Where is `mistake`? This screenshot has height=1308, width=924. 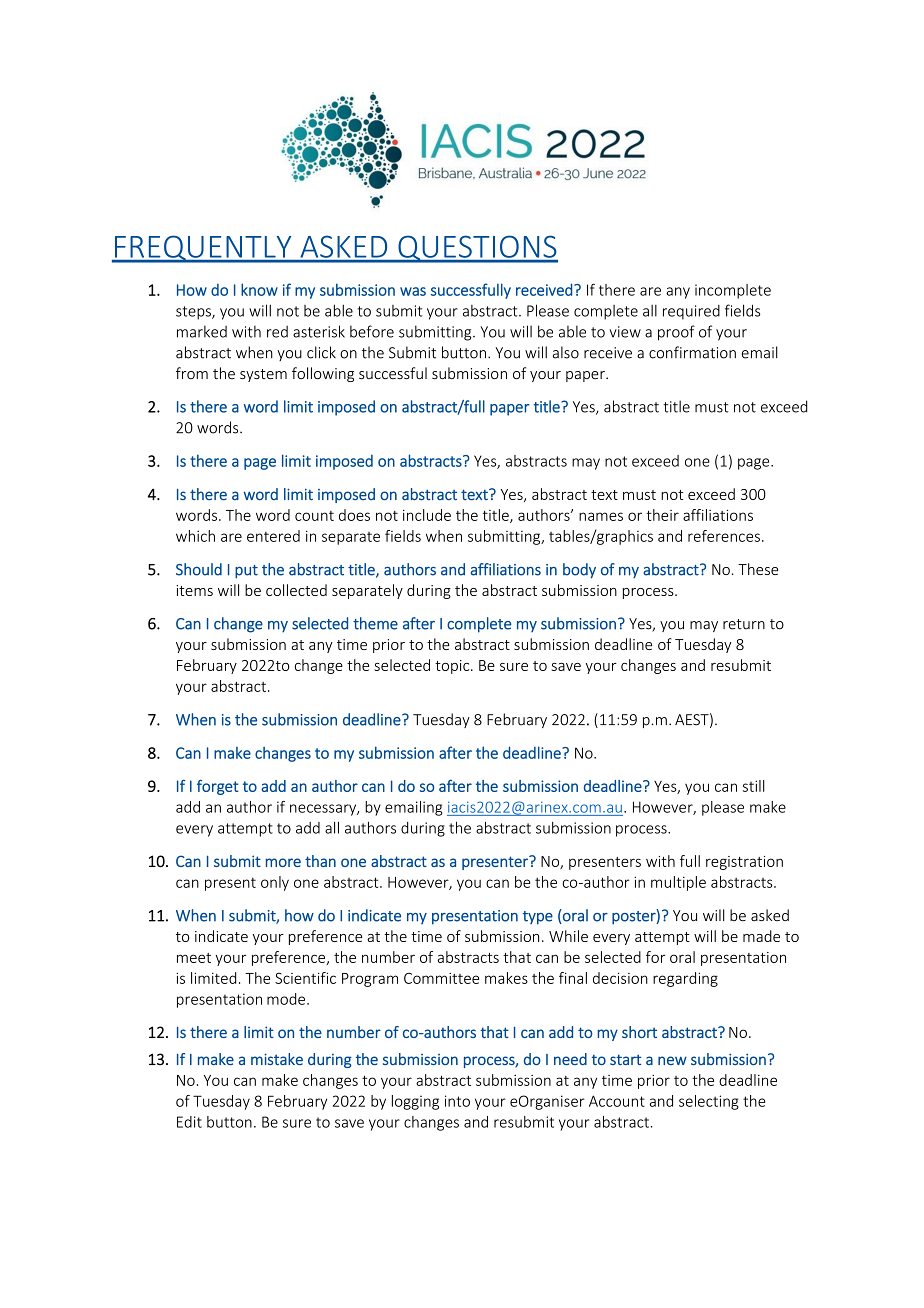
mistake is located at coordinates (277, 1059).
